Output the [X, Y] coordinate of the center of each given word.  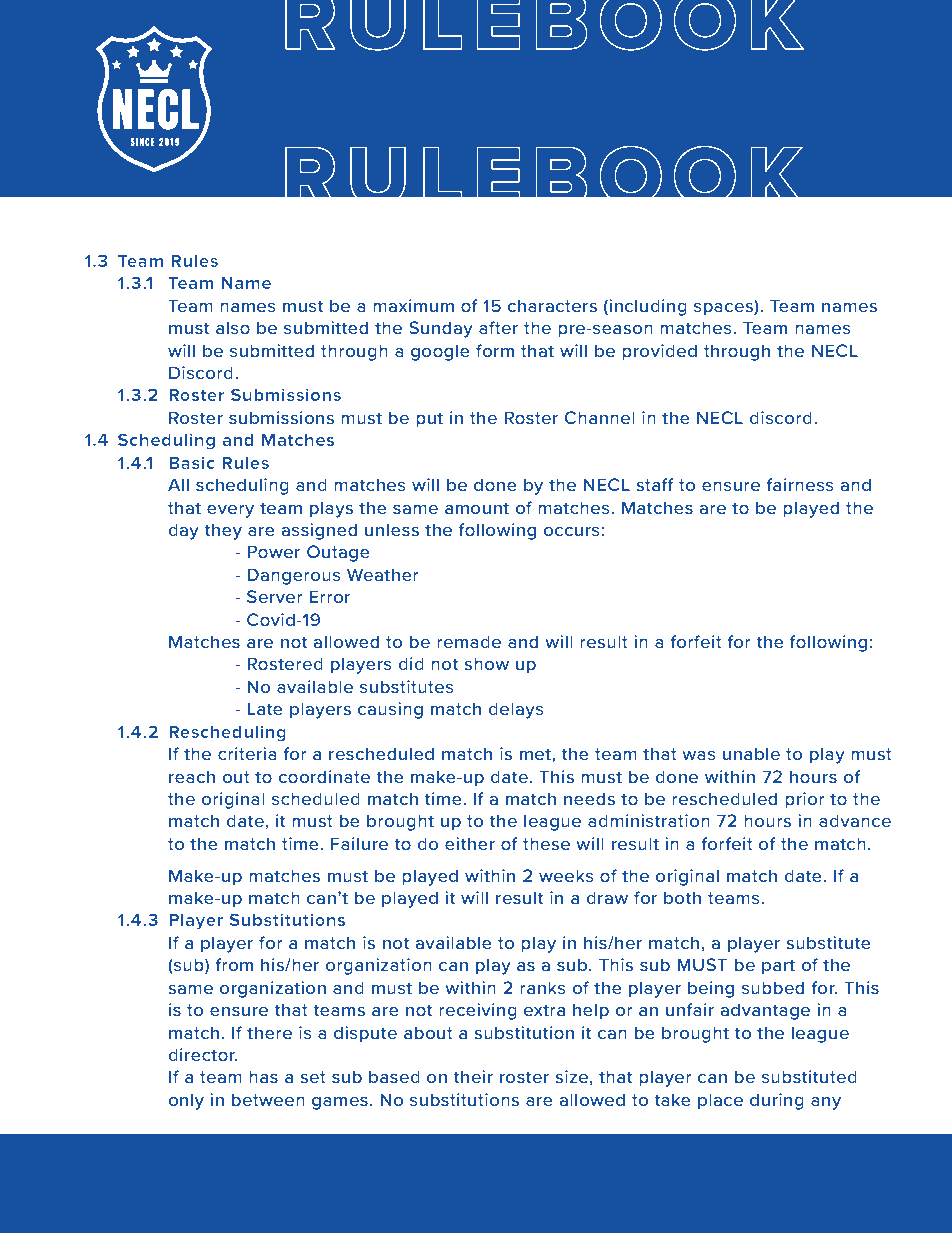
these [546, 843]
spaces [724, 308]
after [498, 327]
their [473, 1076]
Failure [359, 843]
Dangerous [294, 576]
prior [805, 800]
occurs [572, 531]
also [233, 327]
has [263, 1076]
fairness [800, 484]
